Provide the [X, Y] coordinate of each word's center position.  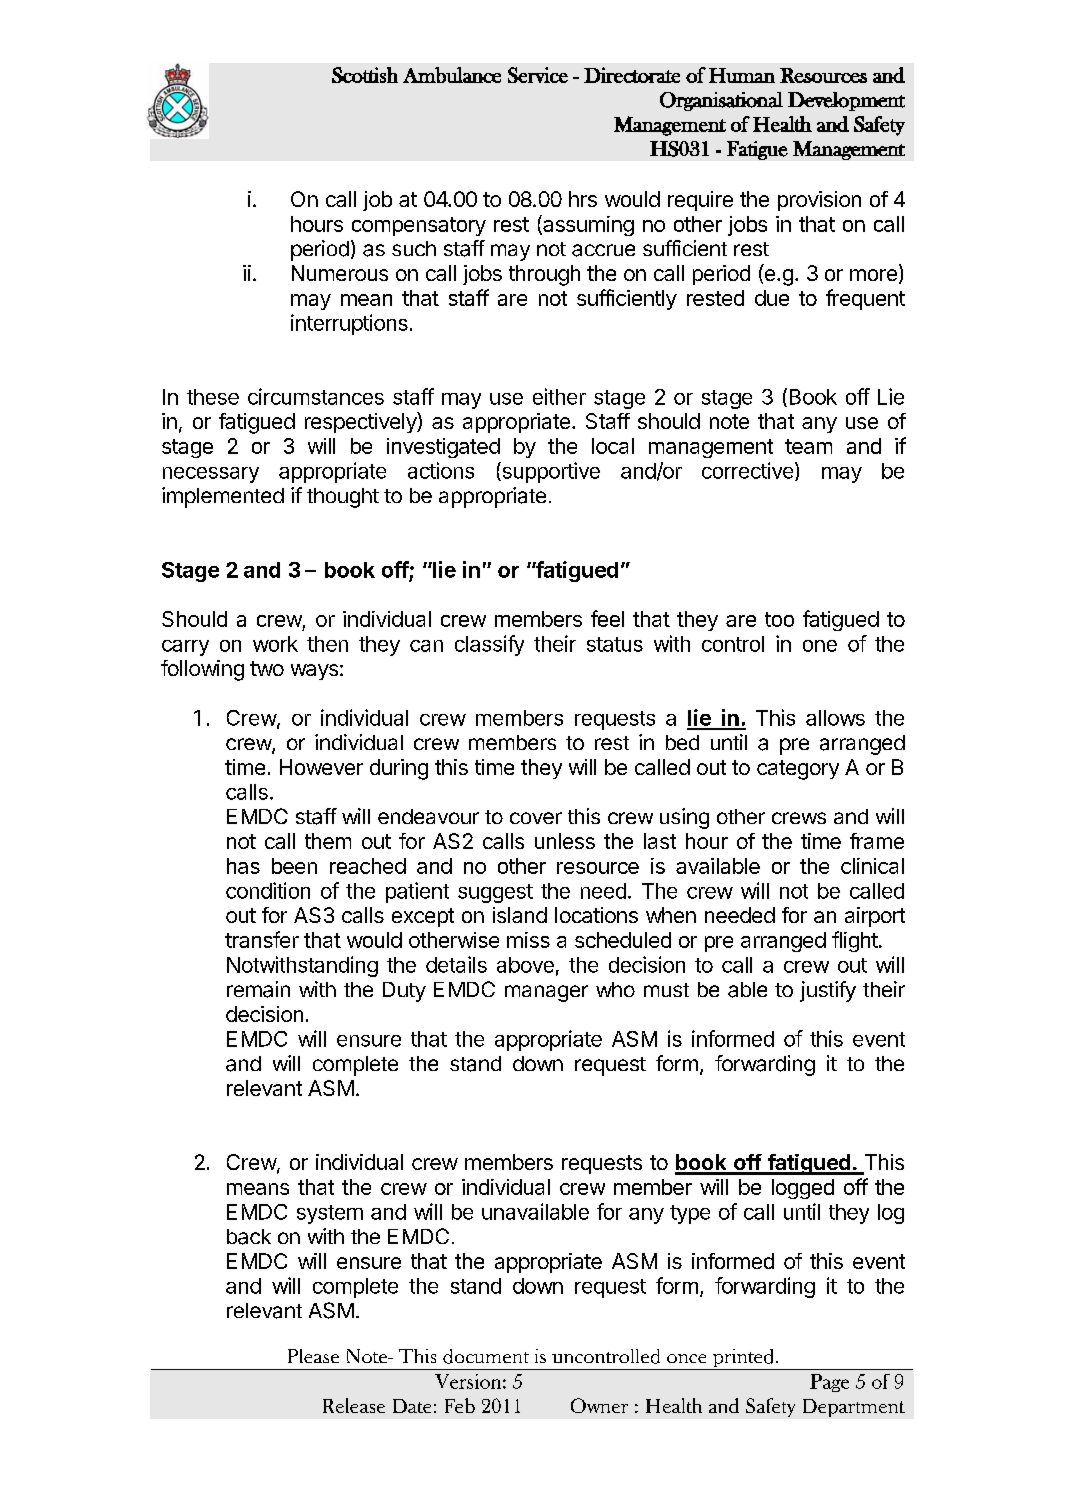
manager [546, 993]
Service [538, 75]
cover [536, 818]
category [798, 770]
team [808, 446]
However [321, 767]
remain [258, 989]
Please [313, 1356]
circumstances [316, 396]
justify [828, 991]
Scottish [365, 75]
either [559, 396]
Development [846, 101]
